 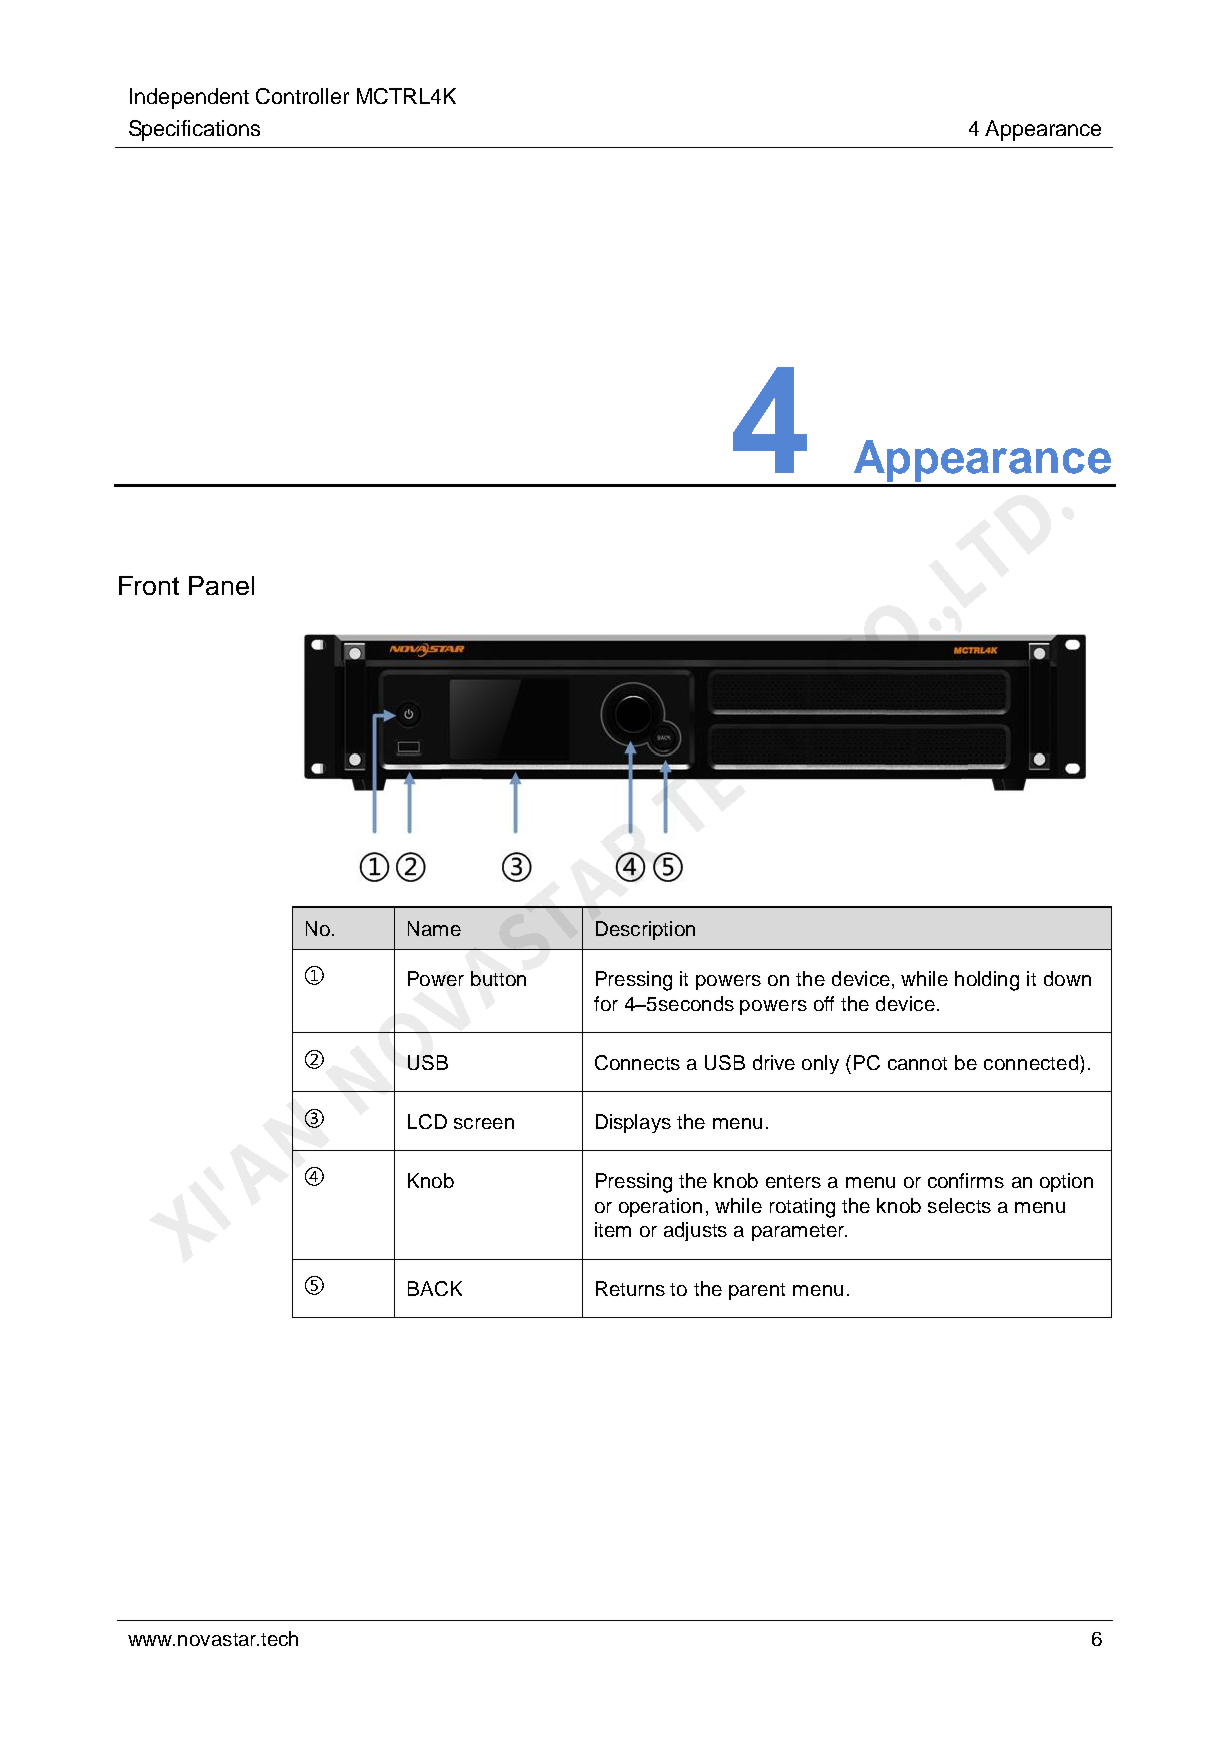 What do you see at coordinates (302, 96) in the image?
I see `Controller` at bounding box center [302, 96].
